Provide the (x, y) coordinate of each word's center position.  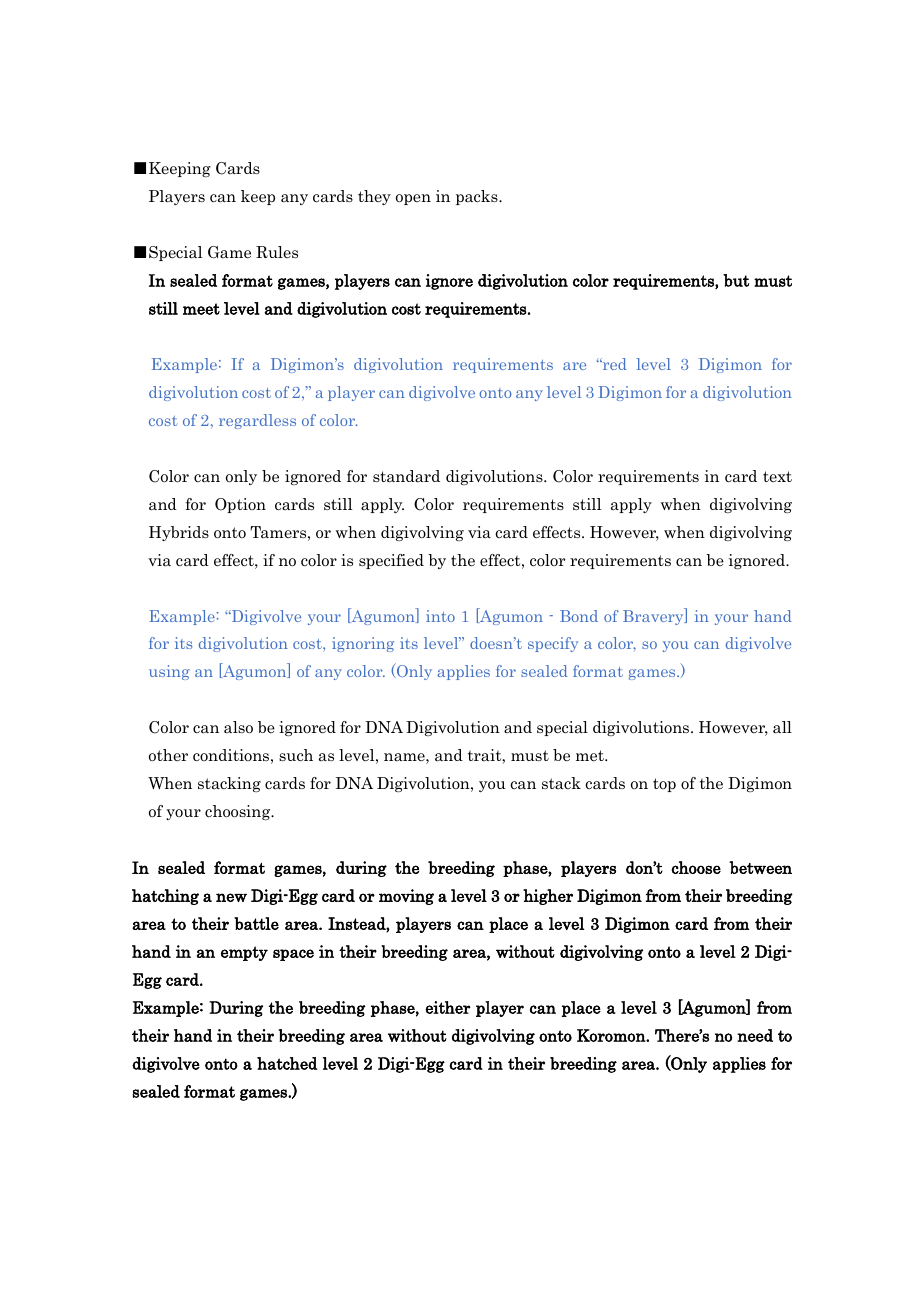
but (736, 280)
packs (478, 197)
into (440, 616)
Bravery (654, 616)
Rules (277, 252)
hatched (287, 1063)
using (169, 672)
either (448, 1007)
